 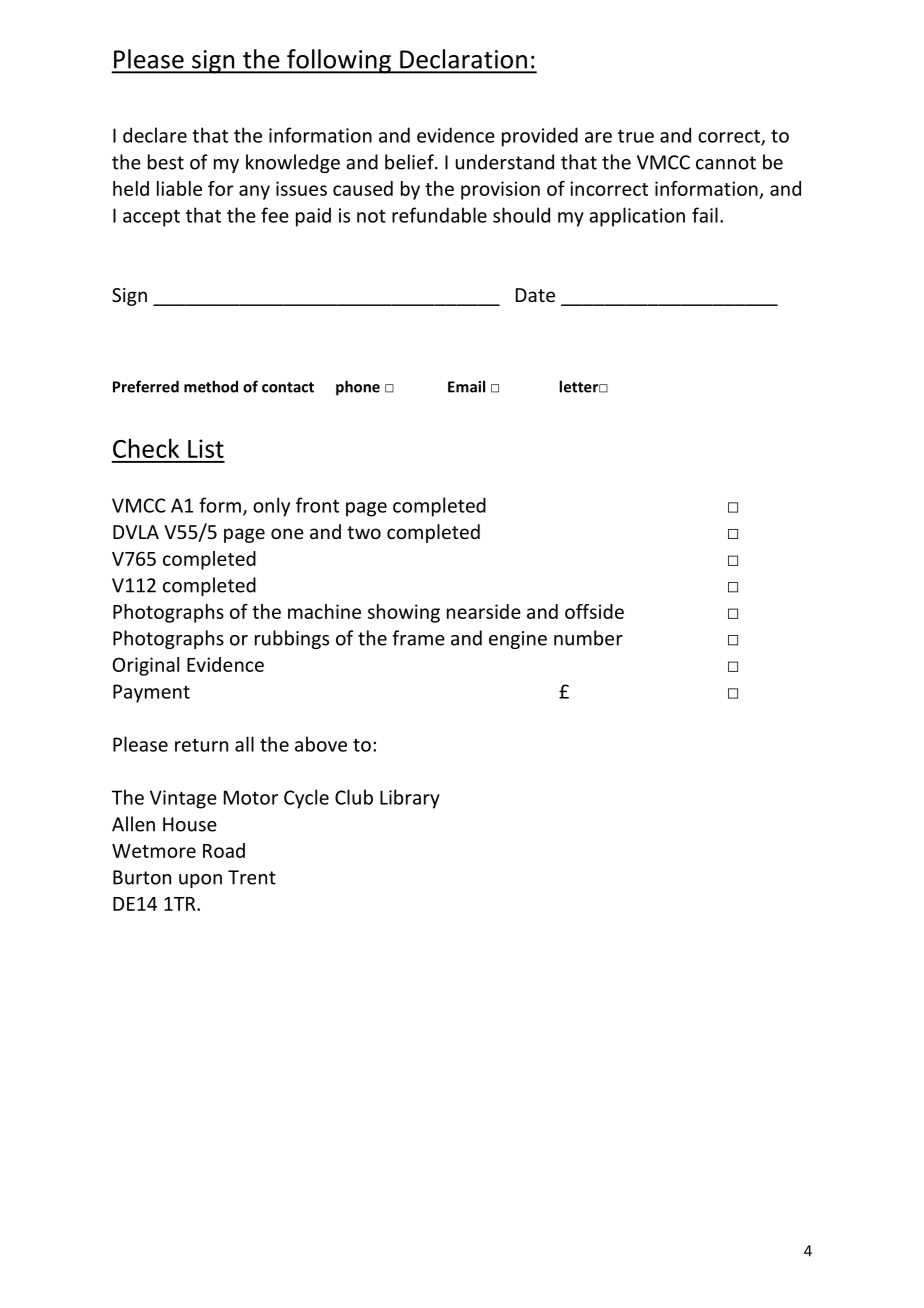 I want to click on Original, so click(x=146, y=666).
